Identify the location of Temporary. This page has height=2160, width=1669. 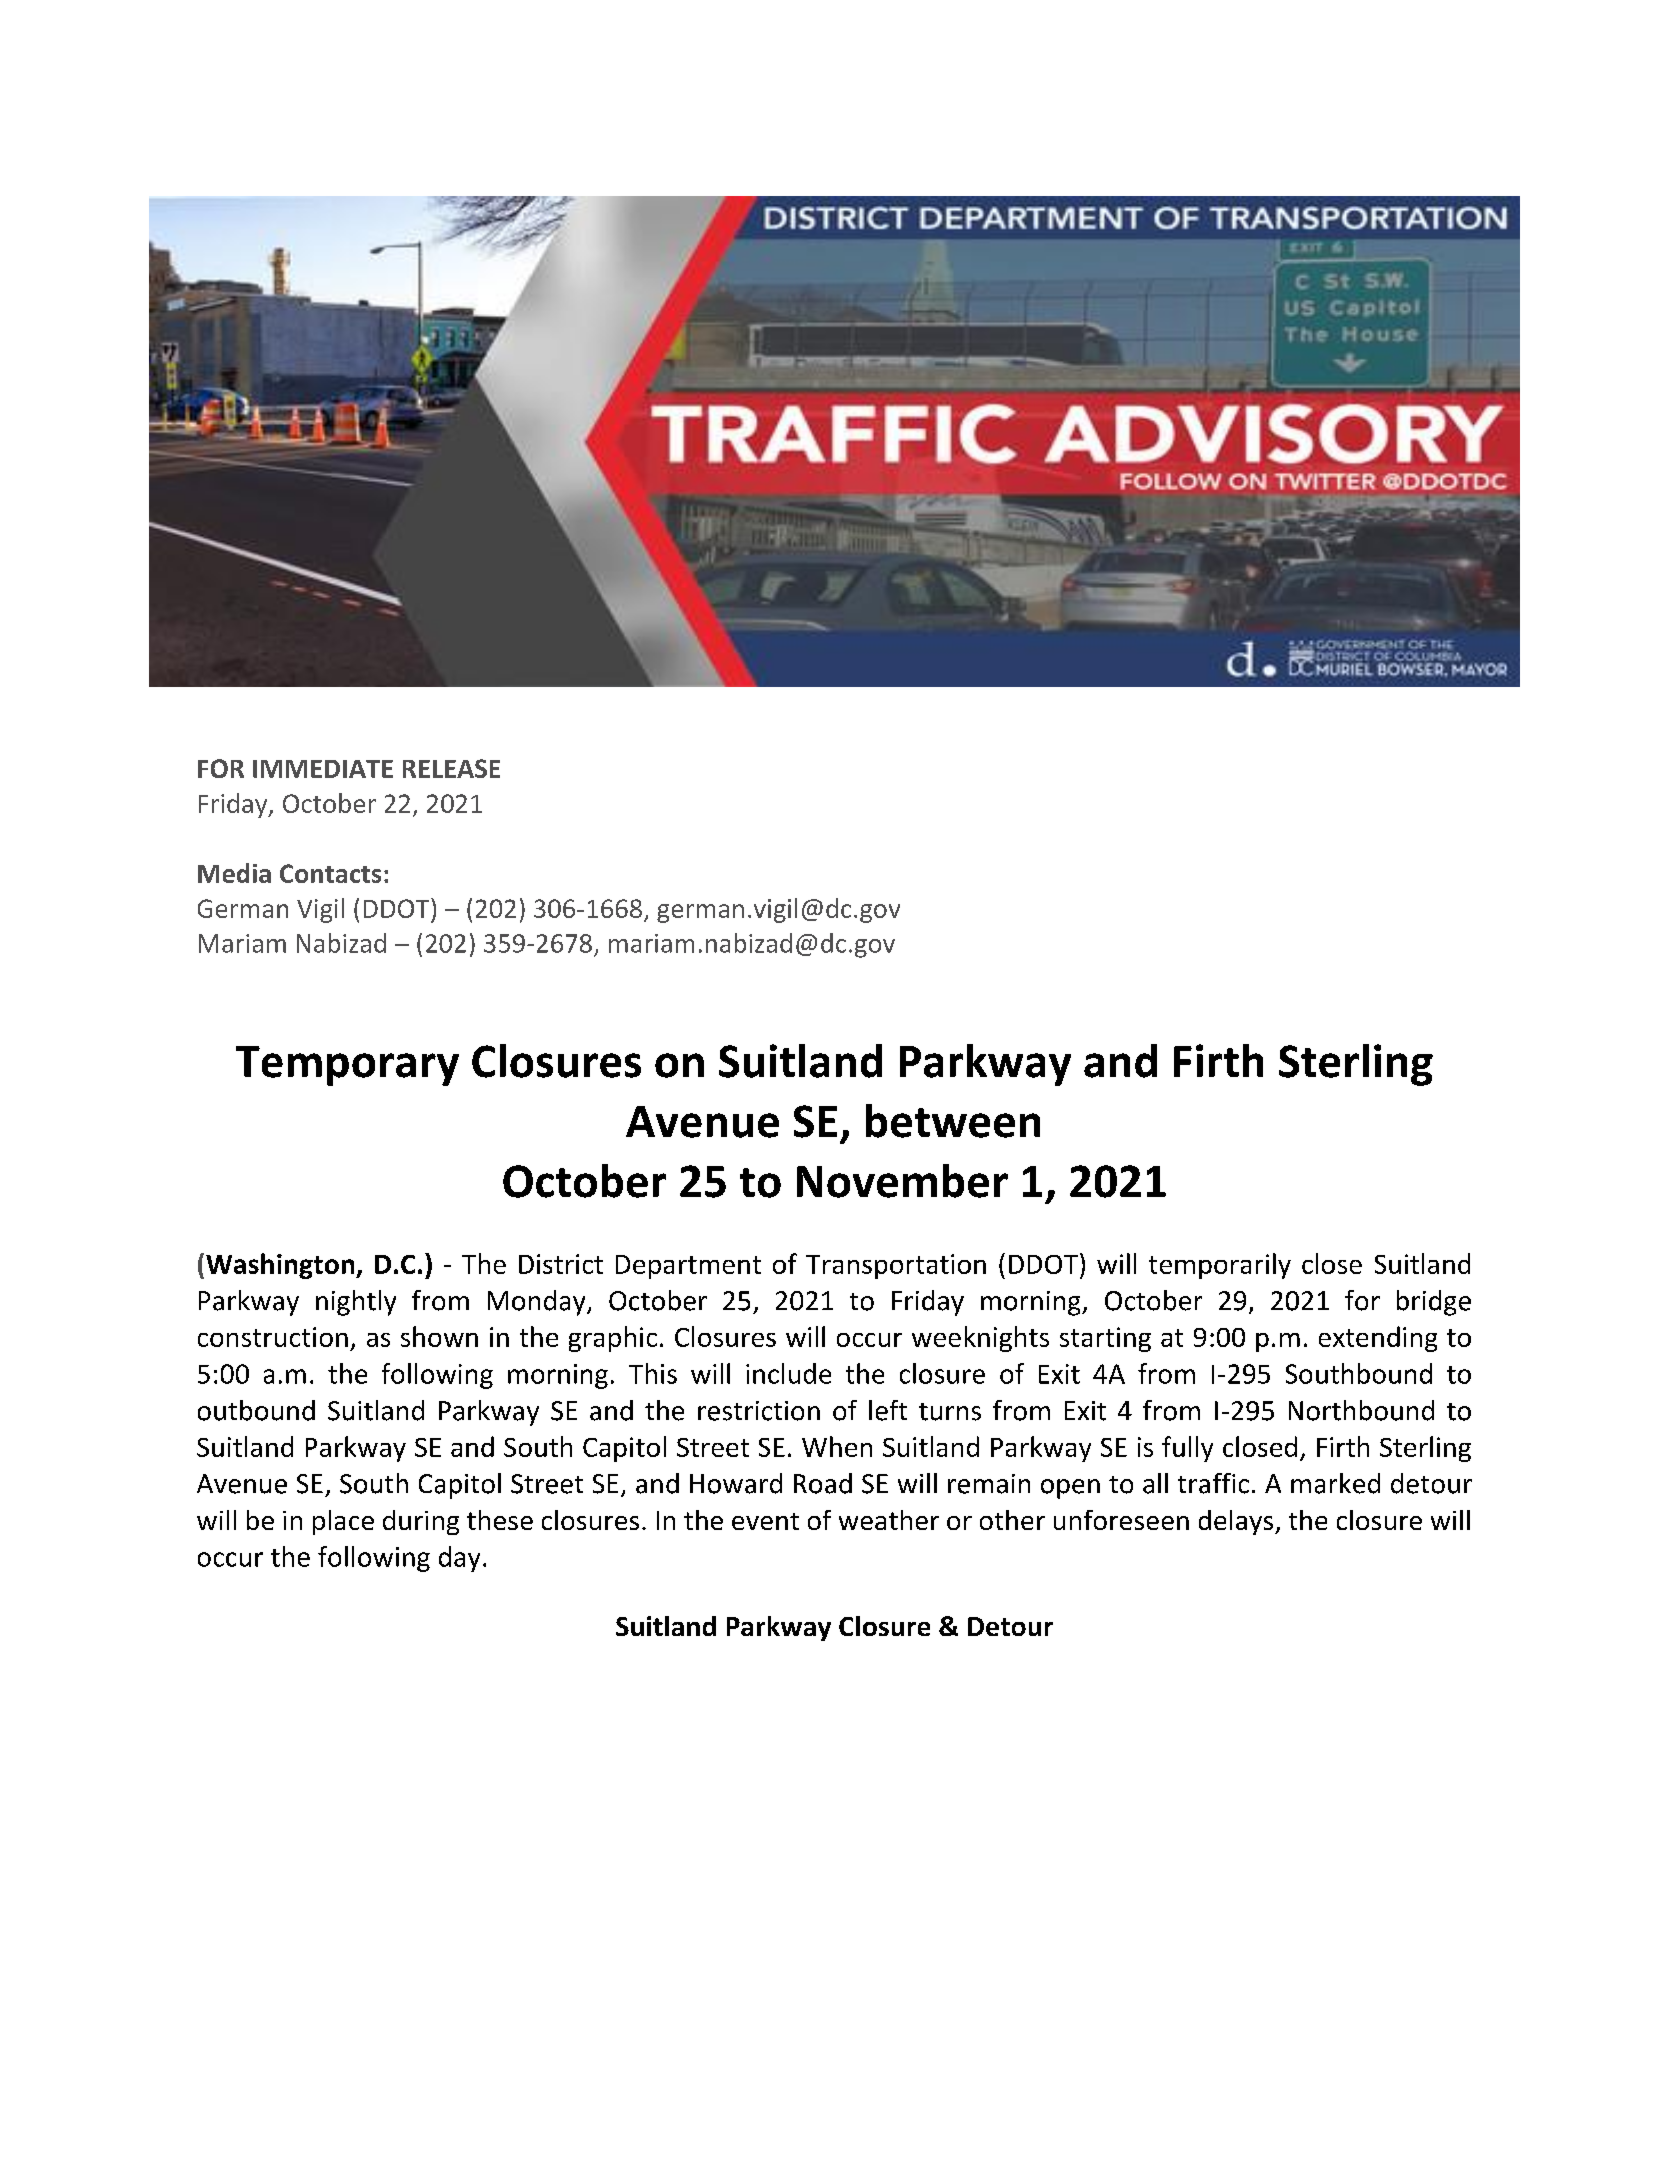
(347, 1066).
